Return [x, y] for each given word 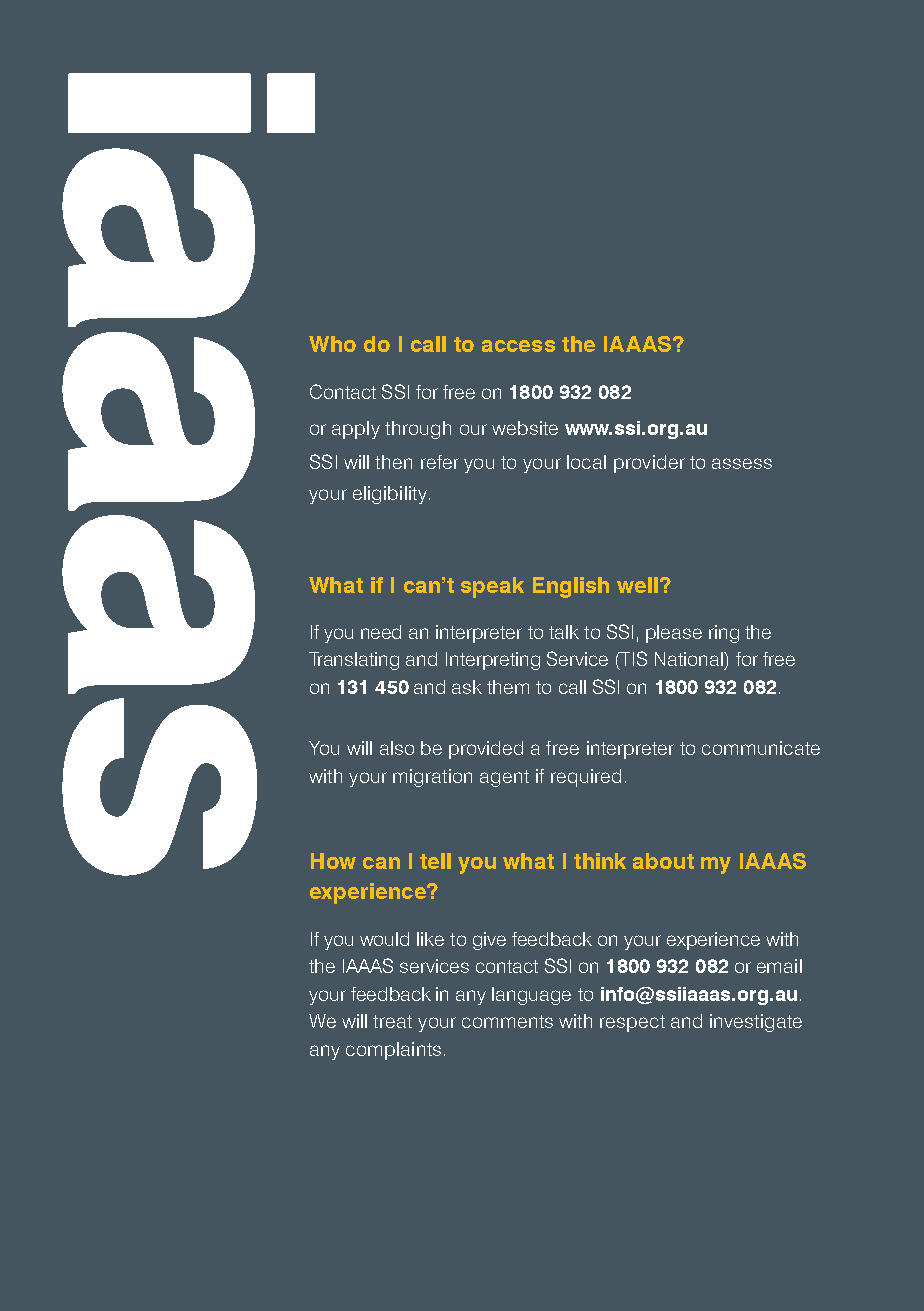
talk [564, 632]
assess [742, 463]
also [397, 748]
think [600, 861]
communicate [761, 748]
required [586, 778]
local [586, 462]
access [518, 346]
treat [392, 1021]
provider [649, 464]
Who [332, 344]
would [384, 939]
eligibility [391, 495]
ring [724, 634]
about [663, 861]
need [381, 632]
